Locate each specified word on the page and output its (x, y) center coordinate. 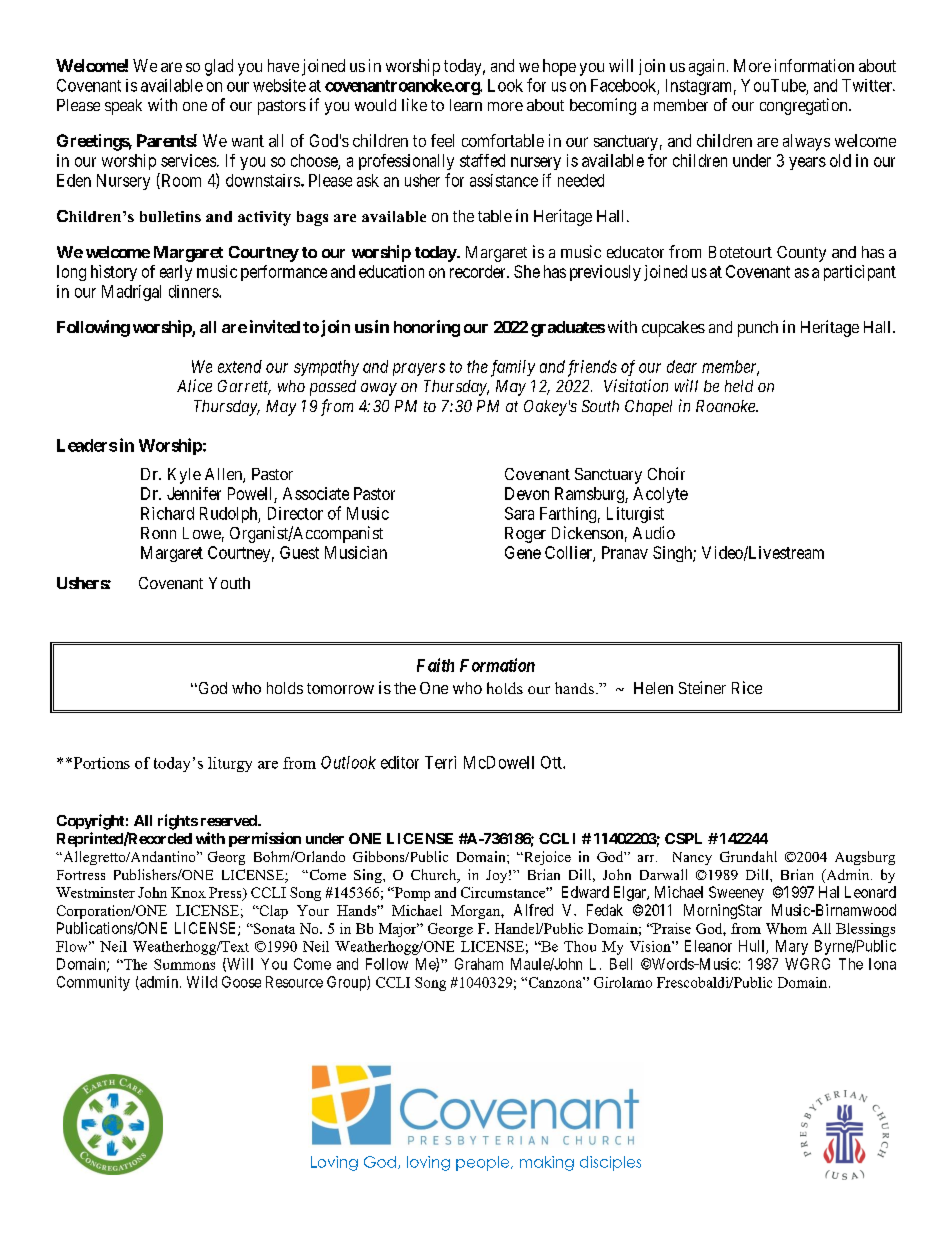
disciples (610, 1163)
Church (435, 876)
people (484, 1163)
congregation (805, 106)
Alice (194, 385)
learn (466, 105)
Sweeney (736, 893)
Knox (188, 892)
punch (758, 329)
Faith (435, 665)
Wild (202, 982)
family (513, 368)
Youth (229, 583)
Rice (747, 687)
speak (123, 107)
